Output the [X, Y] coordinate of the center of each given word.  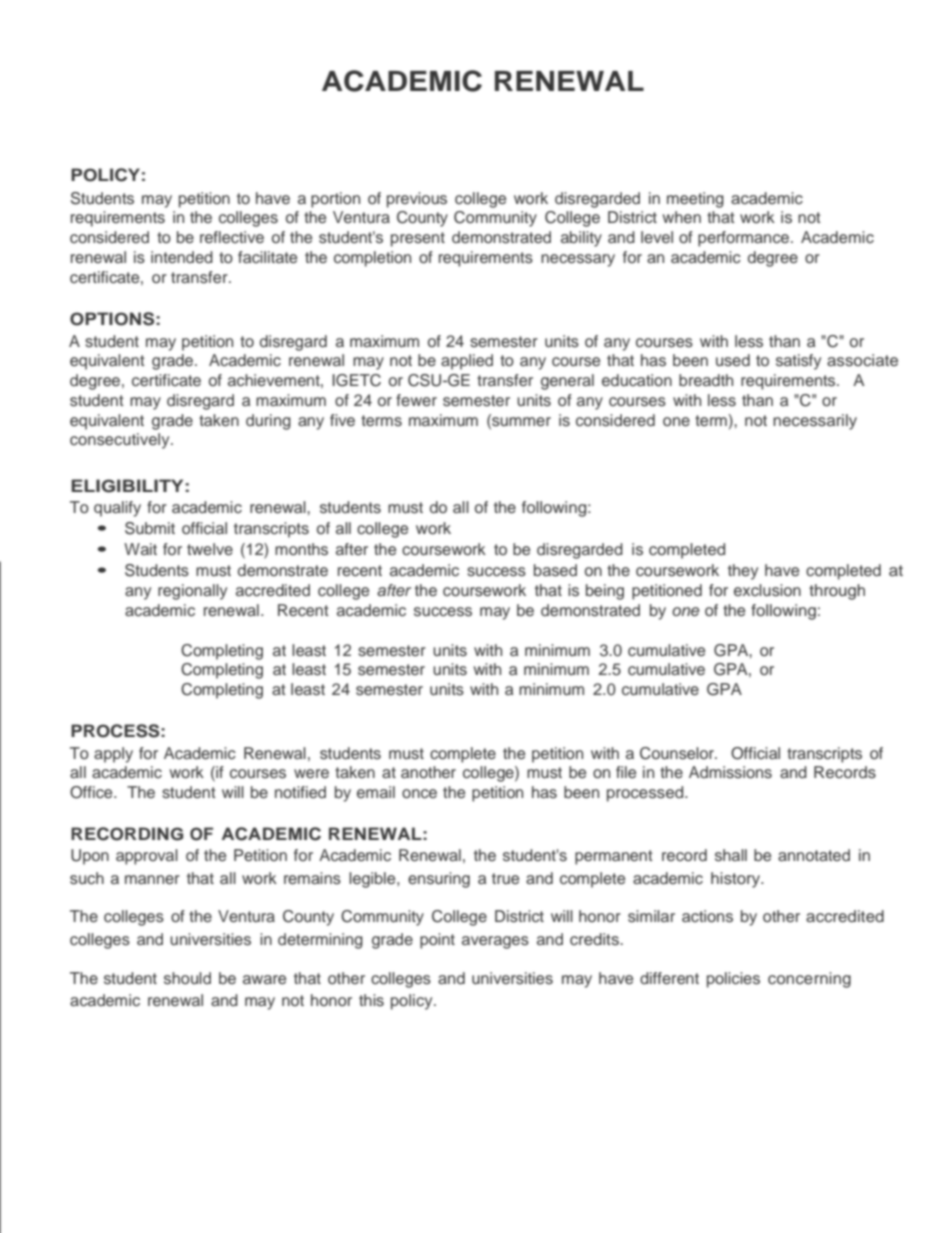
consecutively [121, 441]
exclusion [767, 590]
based [555, 570]
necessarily [815, 422]
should [187, 978]
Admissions [730, 772]
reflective [232, 237]
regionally [192, 592]
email [376, 792]
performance [745, 239]
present [418, 239]
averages [495, 942]
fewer [416, 400]
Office [92, 792]
